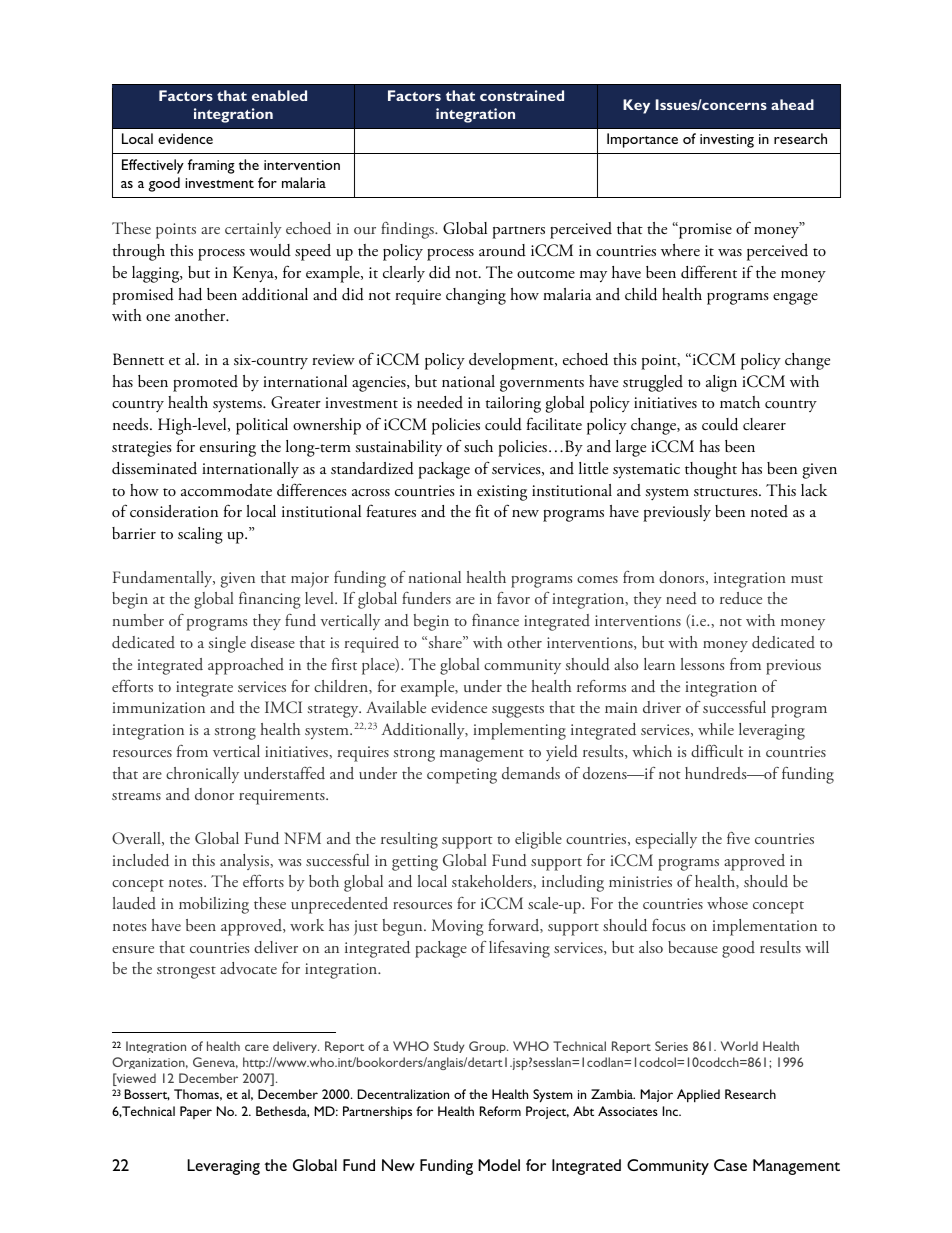  I want to click on competing, so click(462, 776).
